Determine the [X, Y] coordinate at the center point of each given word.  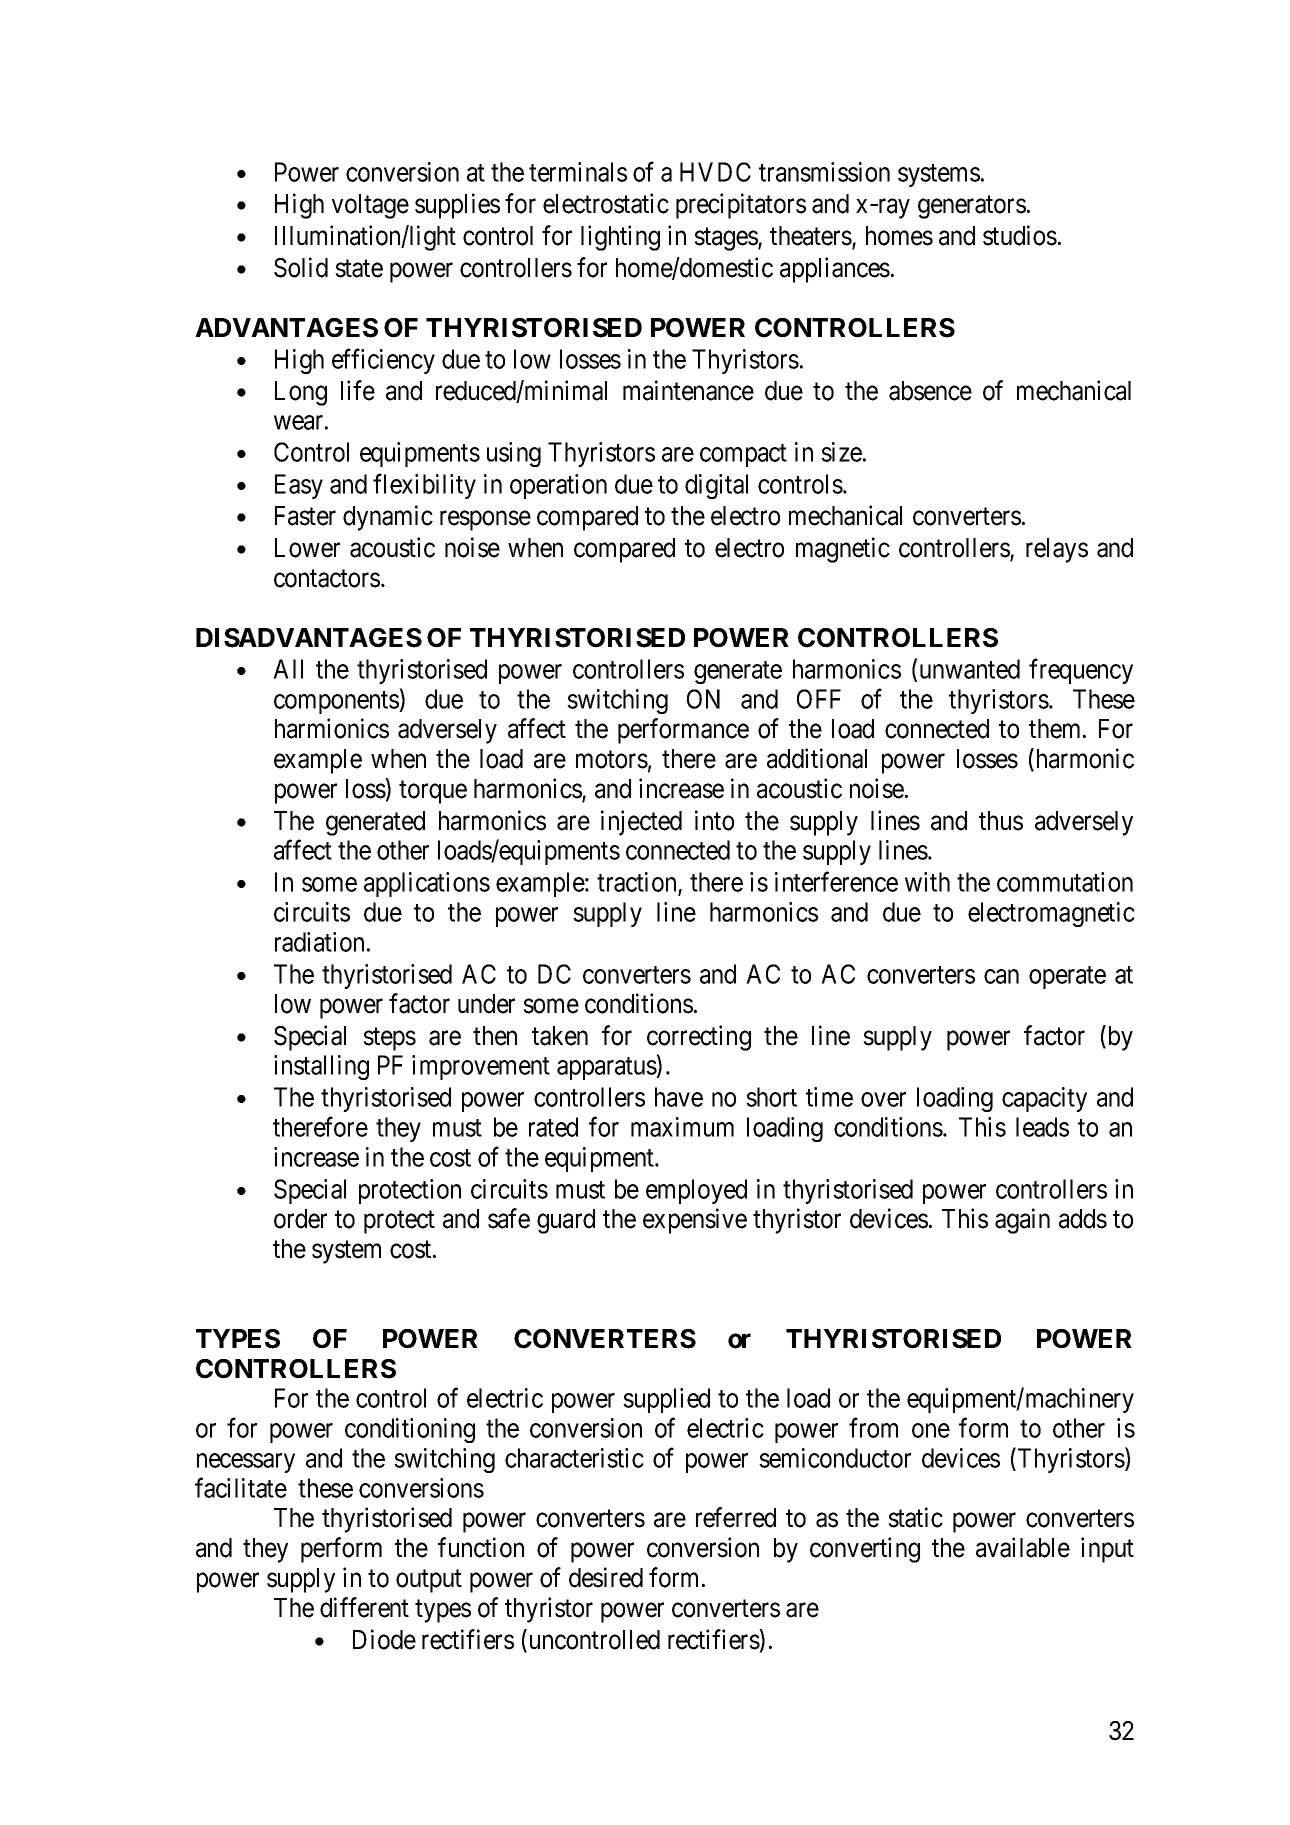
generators [972, 207]
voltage [370, 206]
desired [606, 1577]
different [364, 1607]
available [1023, 1547]
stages [726, 239]
